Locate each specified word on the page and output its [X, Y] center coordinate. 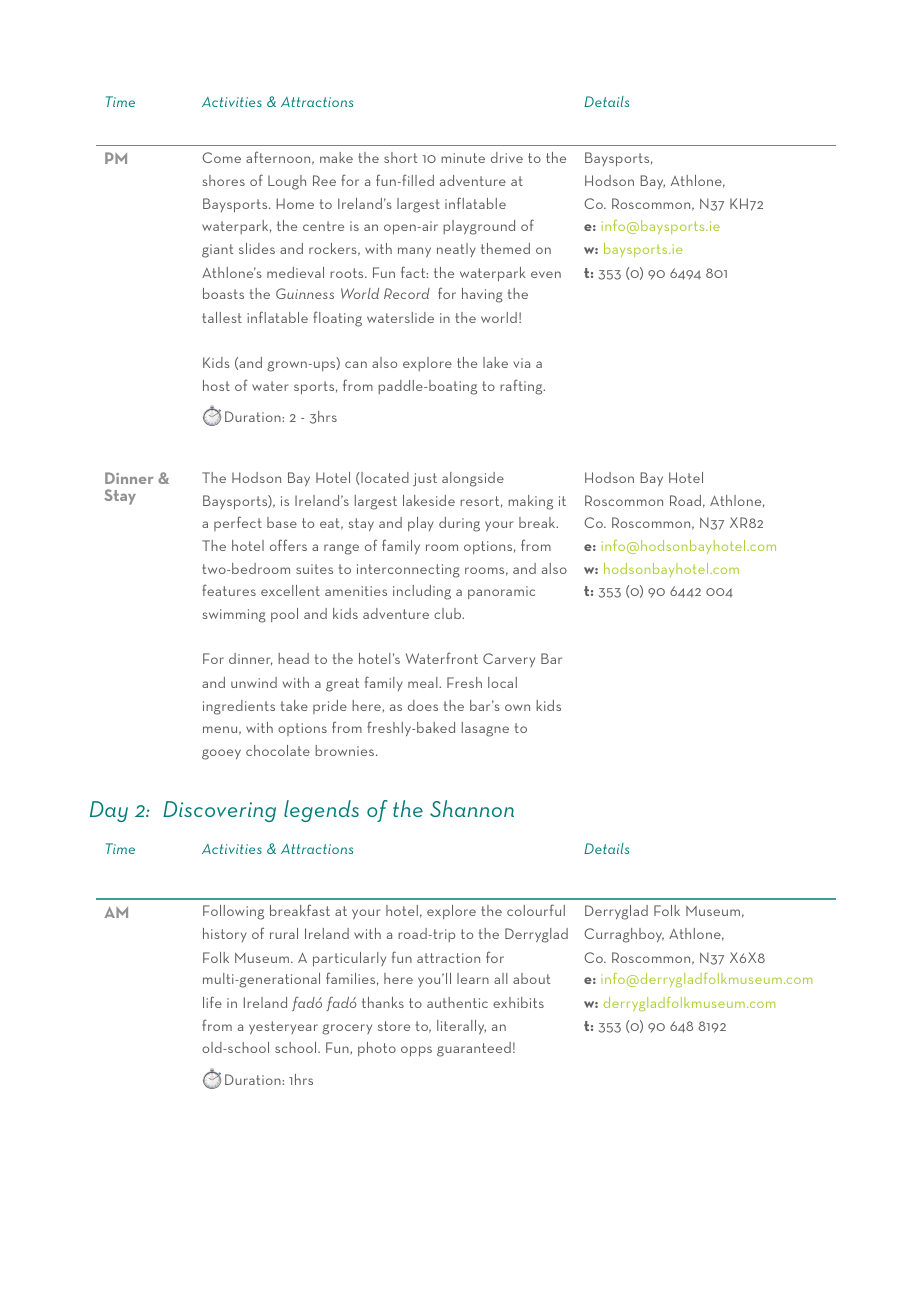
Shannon [472, 808]
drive [507, 157]
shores [223, 180]
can [356, 364]
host [216, 385]
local [502, 682]
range [341, 549]
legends [321, 811]
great [342, 685]
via [521, 363]
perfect [238, 523]
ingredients [239, 707]
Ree [324, 180]
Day [109, 811]
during [459, 524]
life [212, 1002]
